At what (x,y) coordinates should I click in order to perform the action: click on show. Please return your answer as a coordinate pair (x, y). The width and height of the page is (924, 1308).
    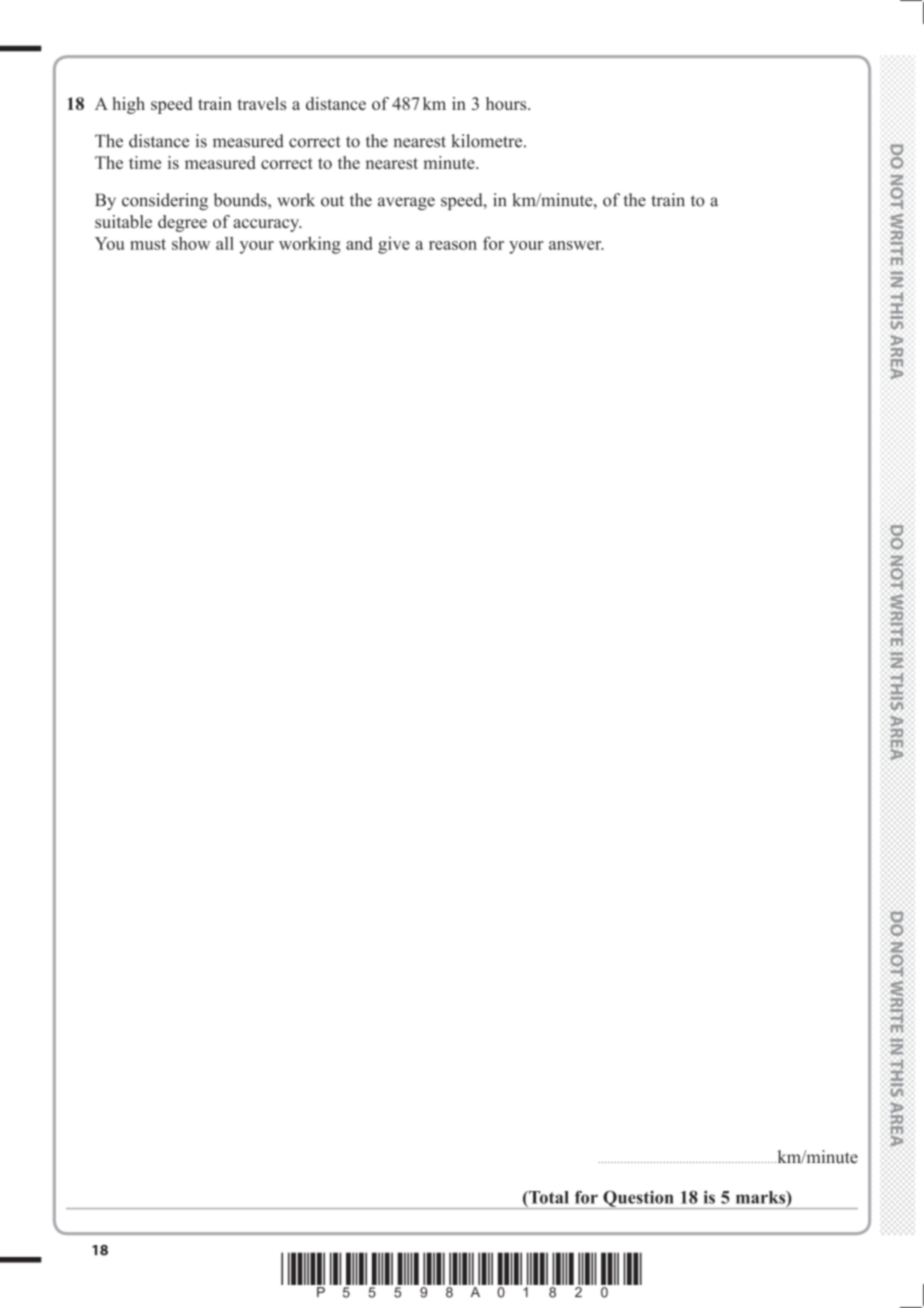
    Looking at the image, I should click on (191, 243).
